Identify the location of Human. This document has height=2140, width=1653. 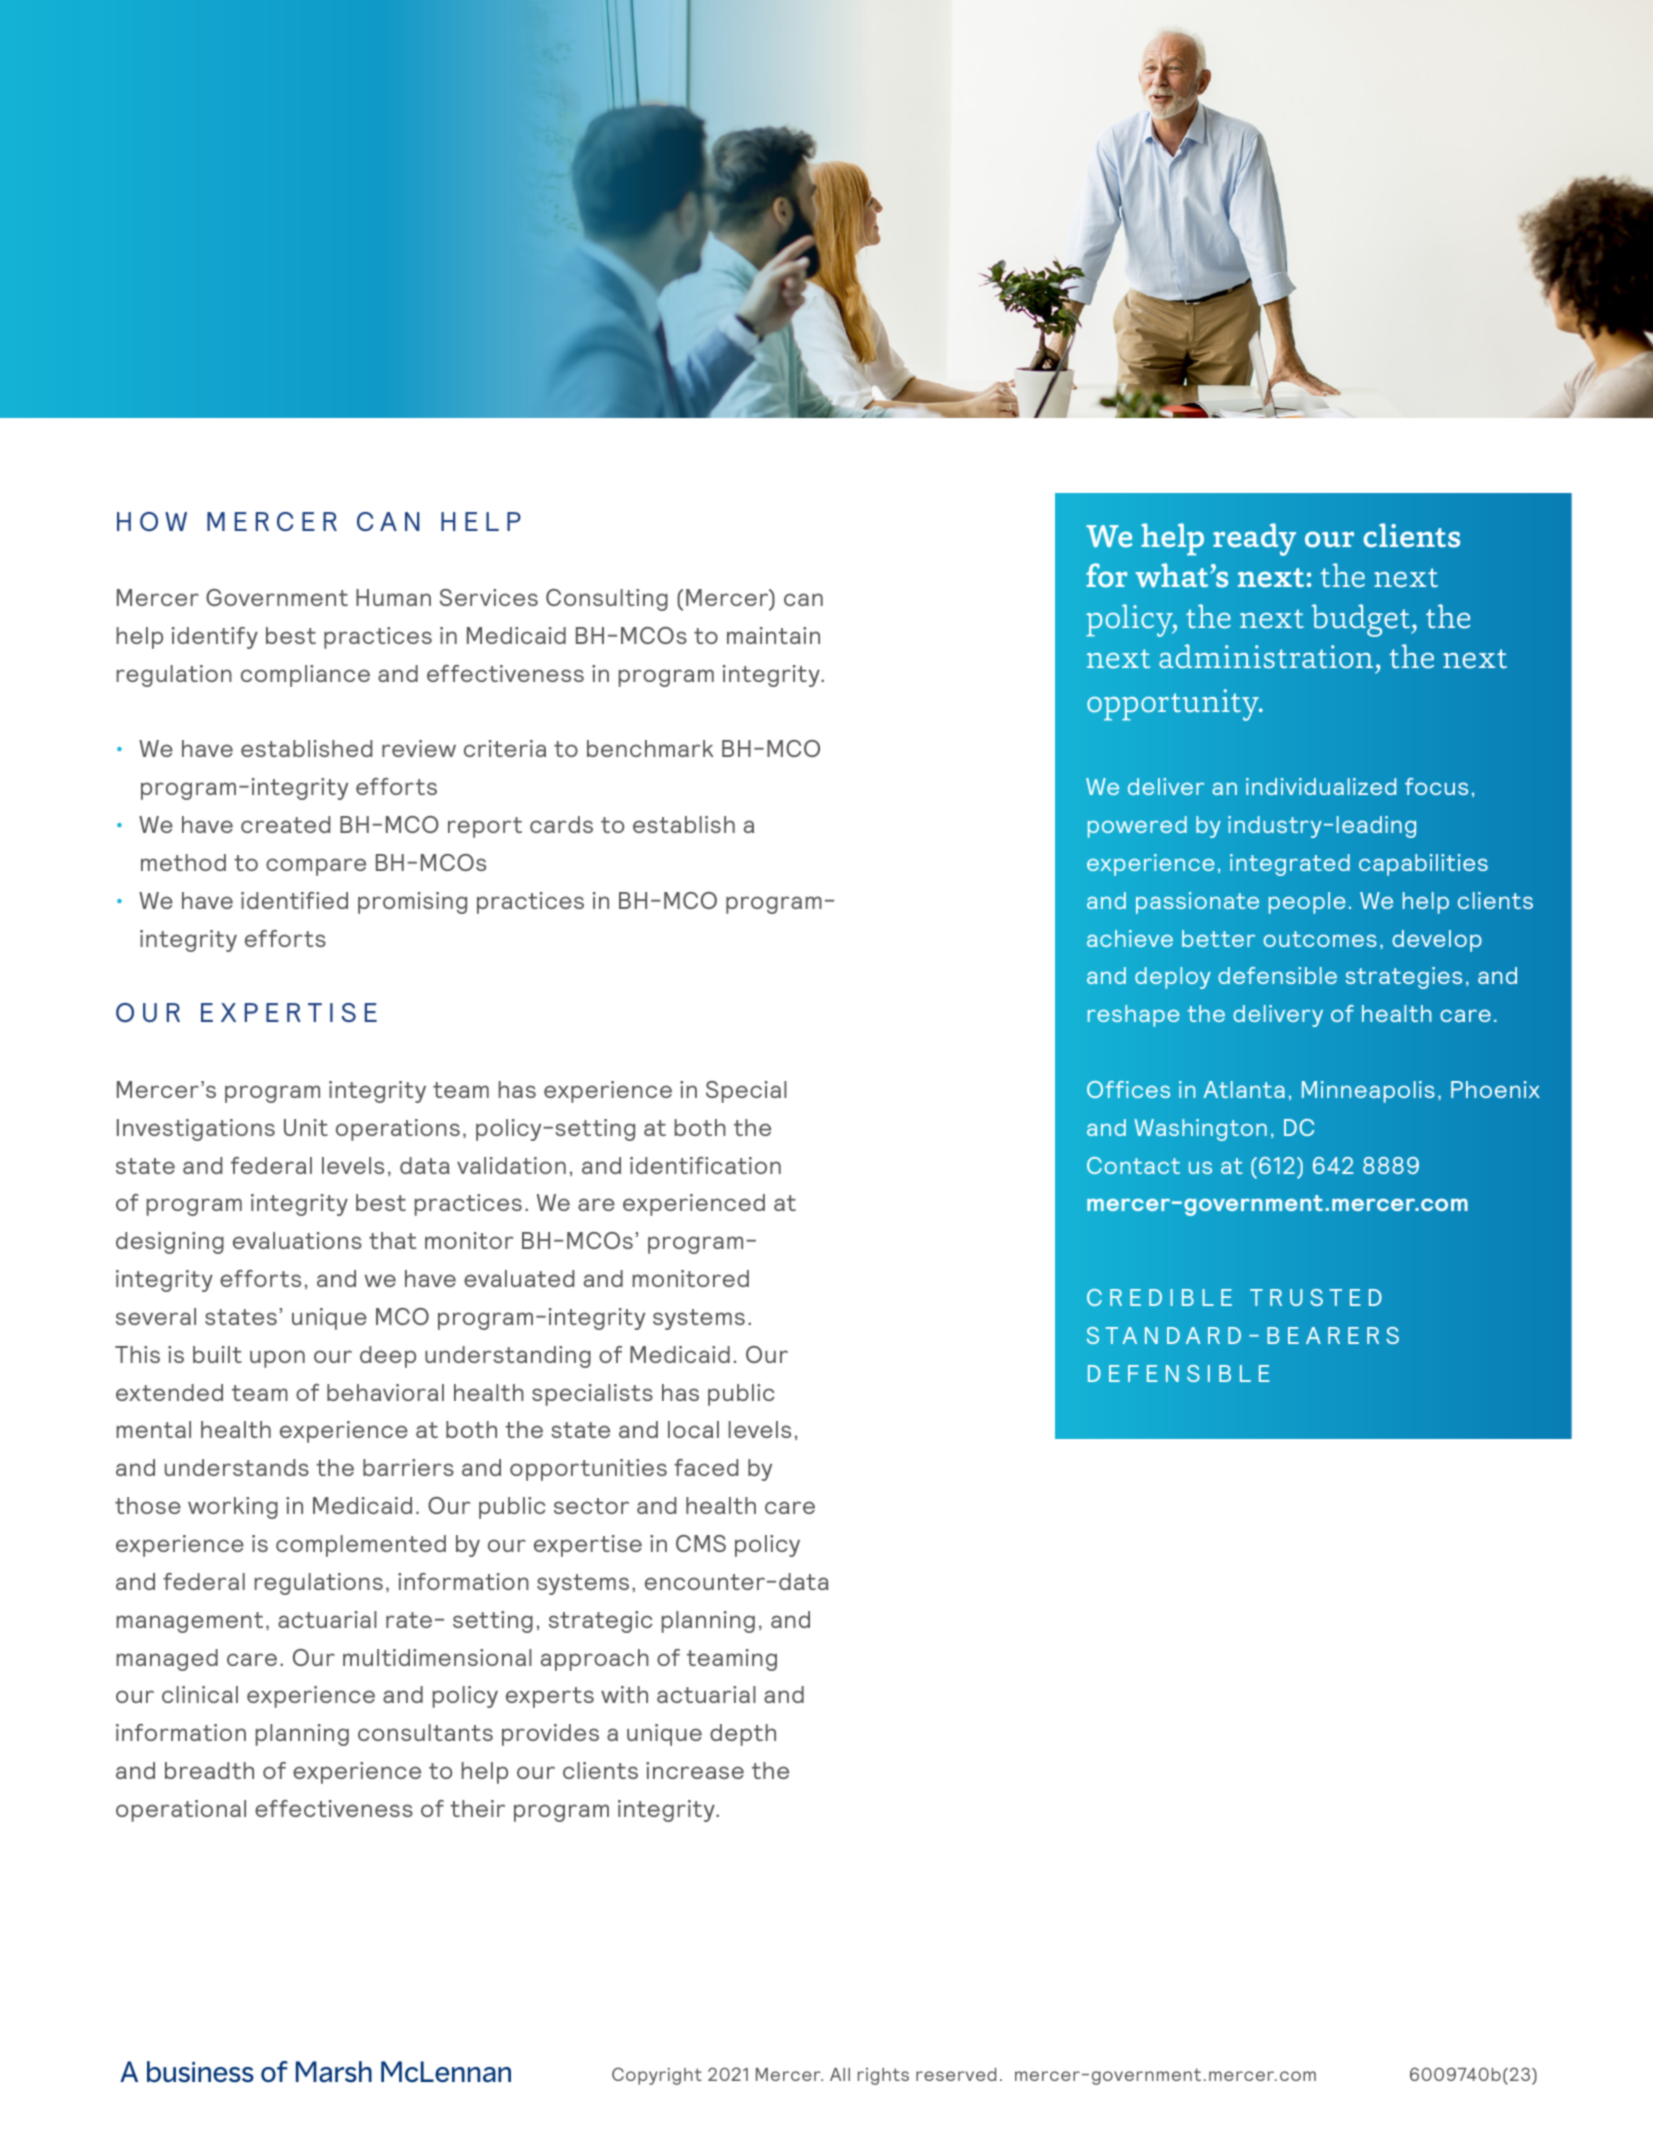
(393, 597).
